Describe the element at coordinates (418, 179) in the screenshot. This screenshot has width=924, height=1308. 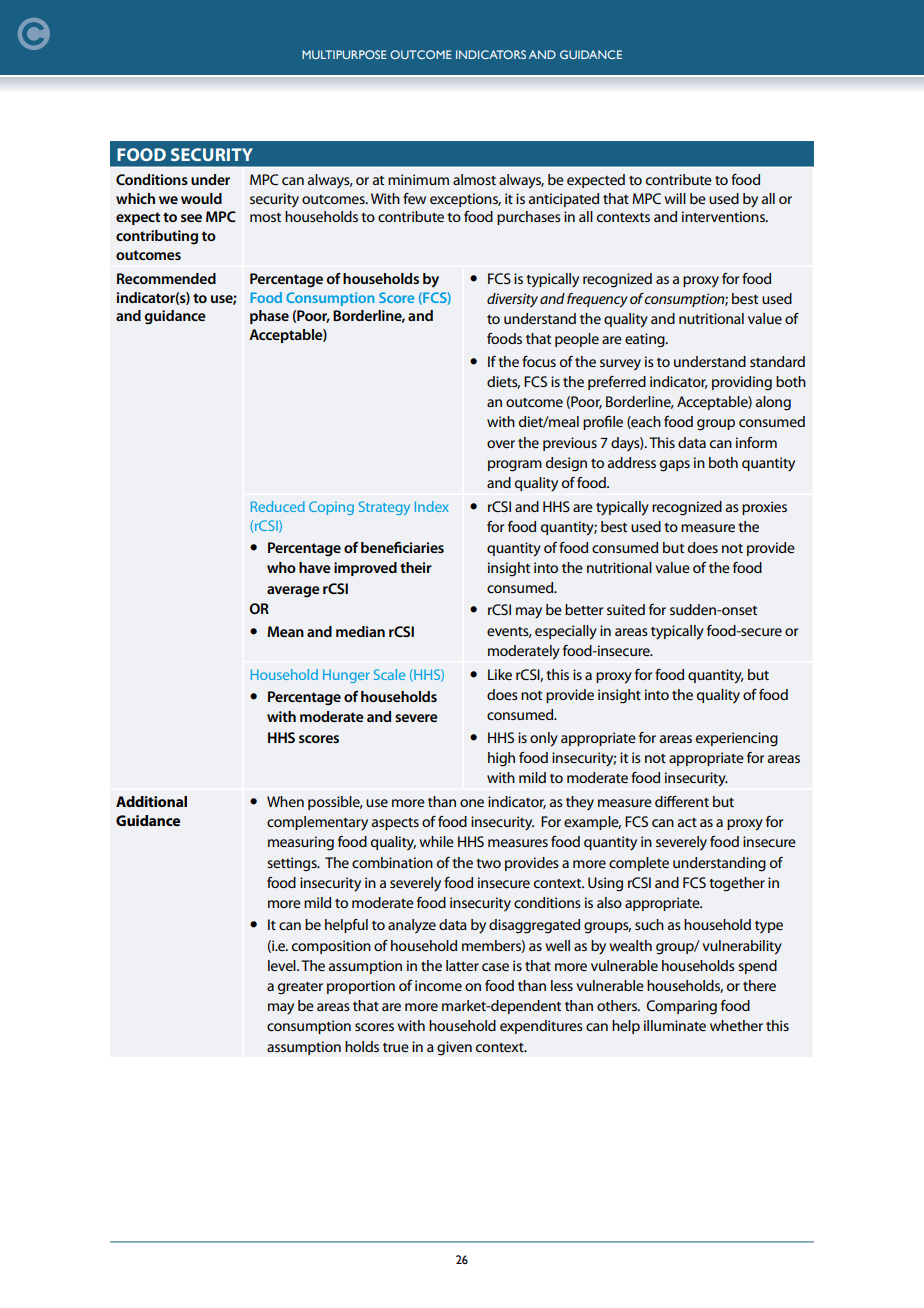
I see `minimum` at that location.
